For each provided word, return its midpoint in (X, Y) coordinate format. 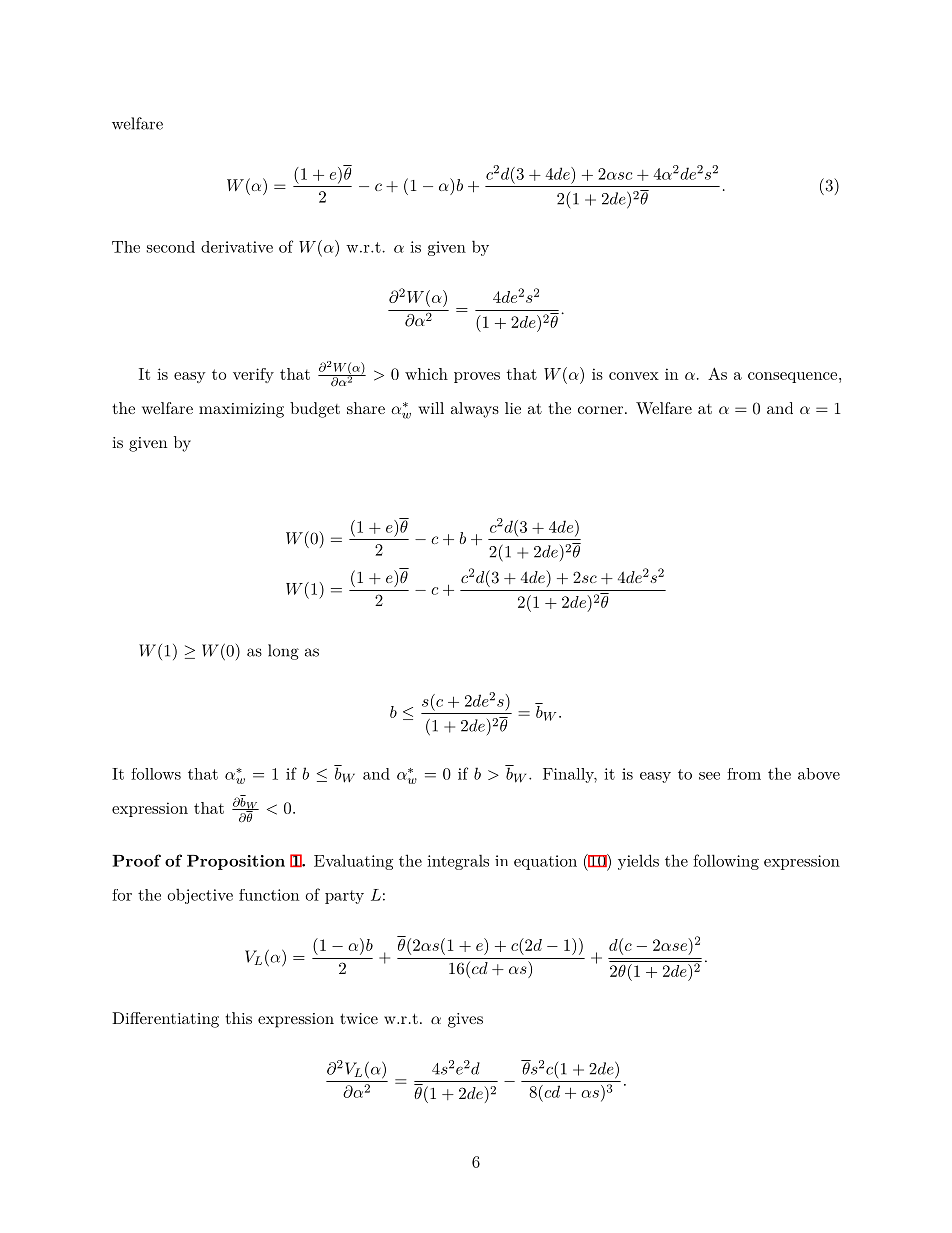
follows (156, 774)
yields (638, 862)
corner (600, 410)
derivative (237, 247)
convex (634, 376)
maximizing (241, 410)
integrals (458, 862)
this (239, 1018)
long (283, 652)
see (709, 776)
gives (465, 1020)
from (744, 774)
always (475, 410)
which (426, 374)
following (726, 862)
